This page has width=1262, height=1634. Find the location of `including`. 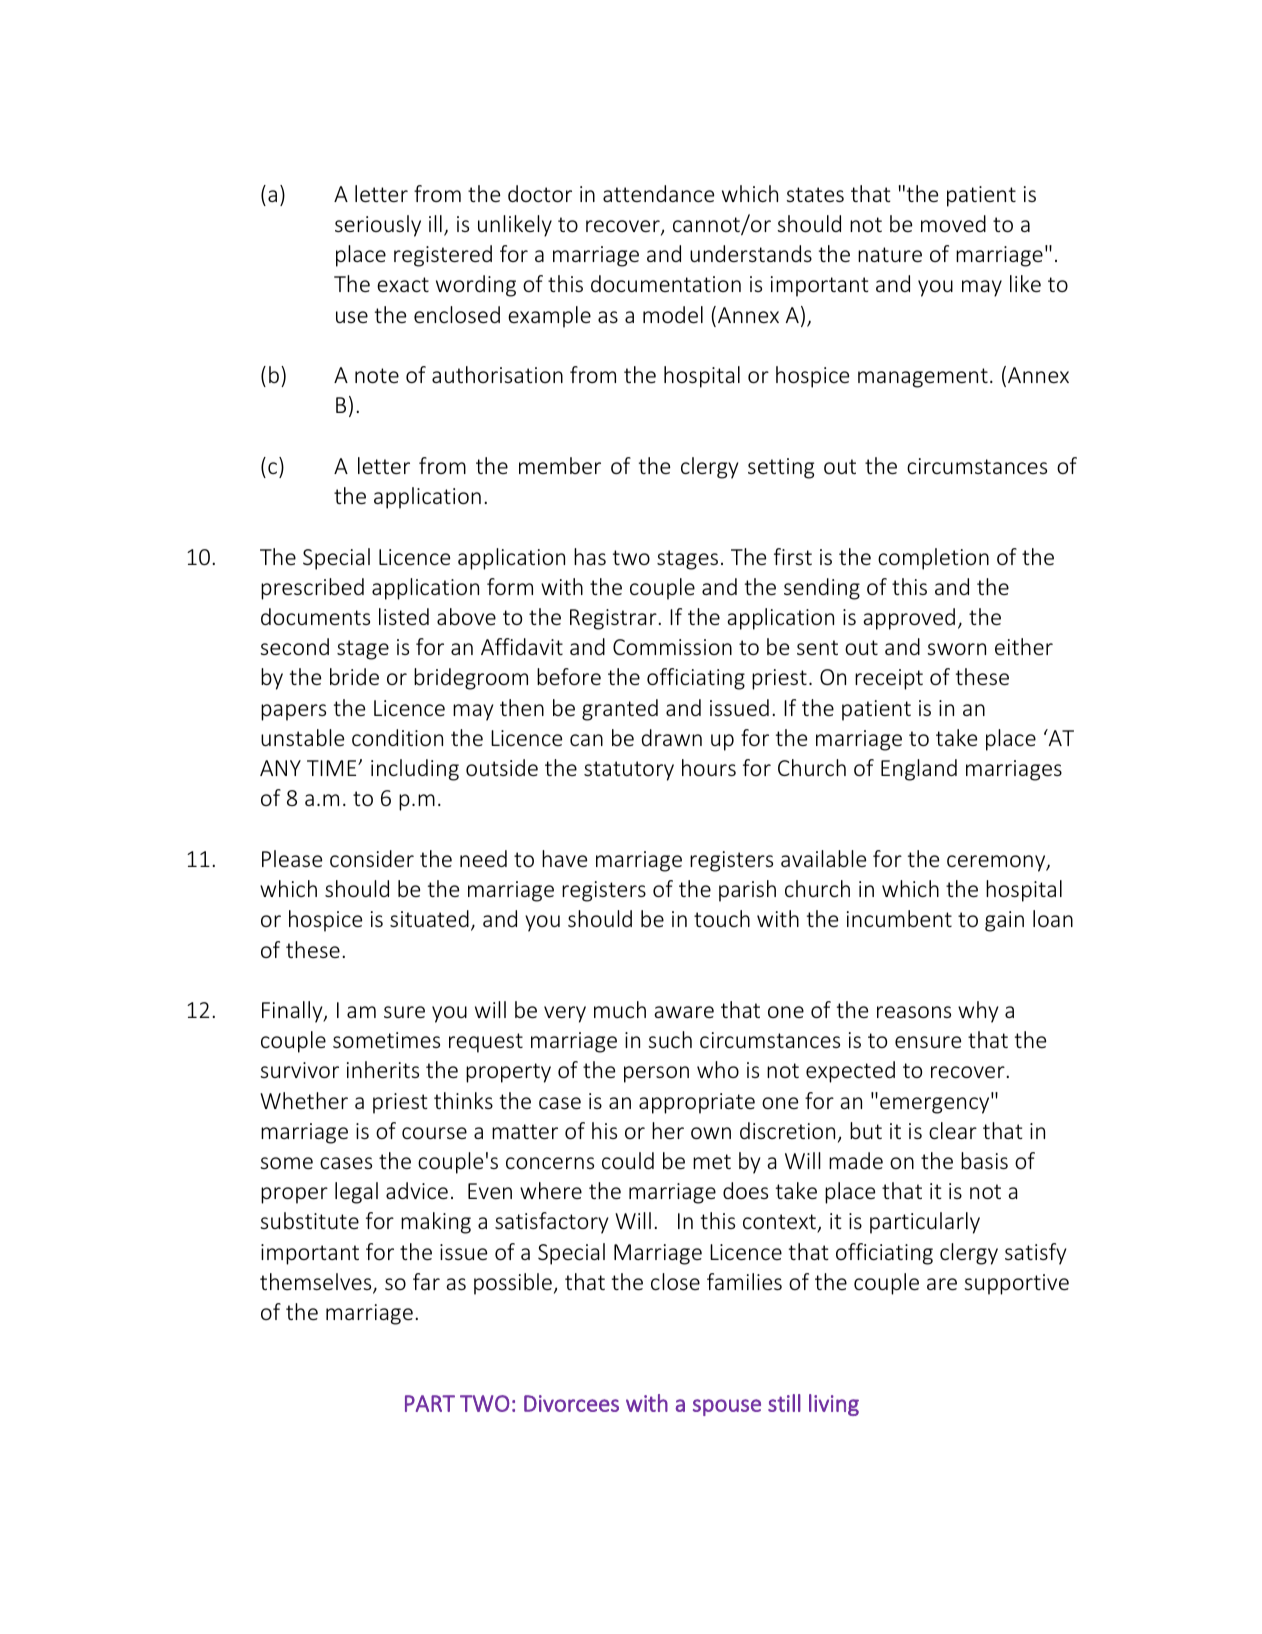

including is located at coordinates (415, 770).
